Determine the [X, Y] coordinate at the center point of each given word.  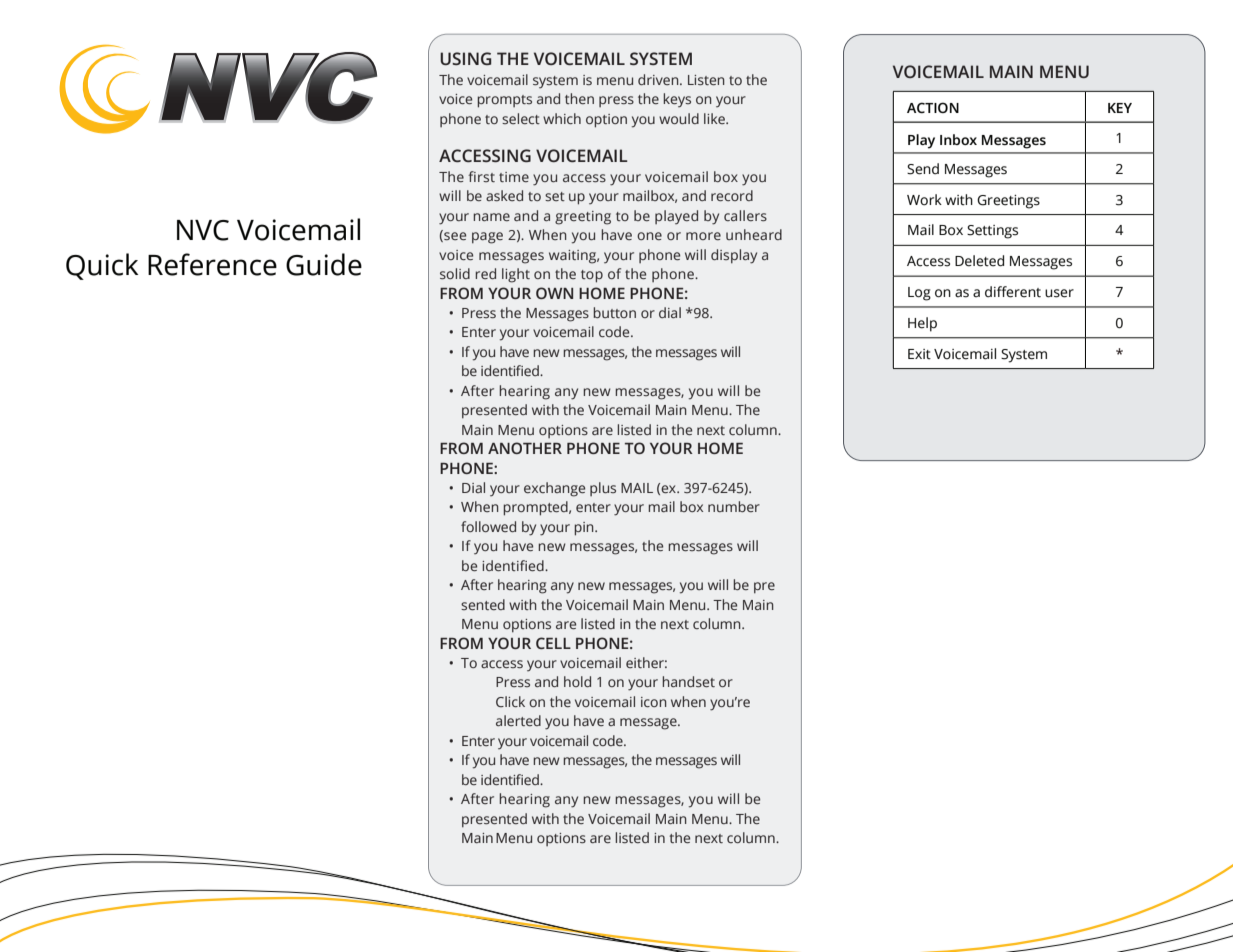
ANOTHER [525, 448]
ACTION [933, 107]
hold [577, 681]
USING [465, 58]
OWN [554, 293]
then [579, 98]
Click [510, 701]
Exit [919, 354]
